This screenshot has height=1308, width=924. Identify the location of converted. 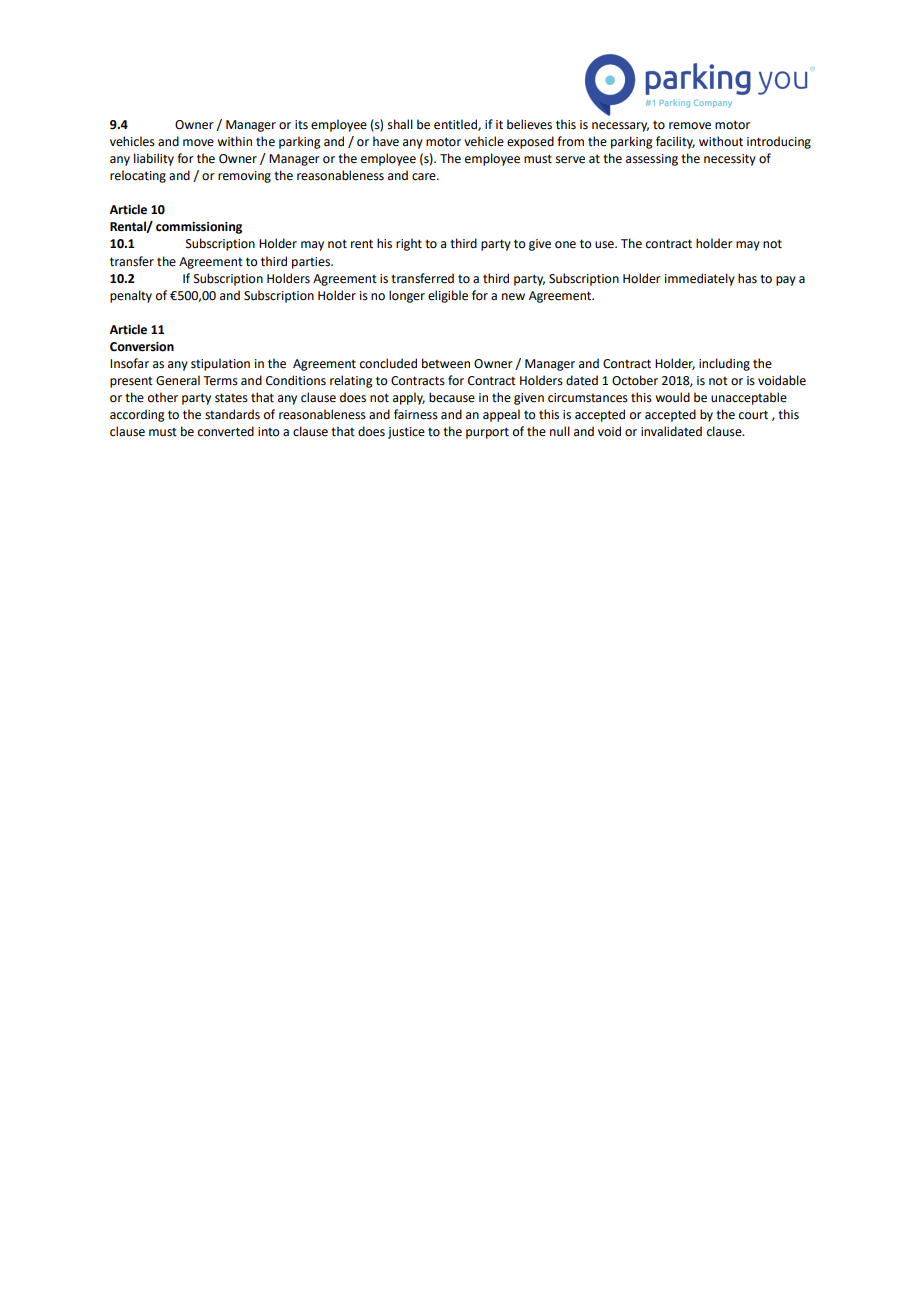
(226, 431).
